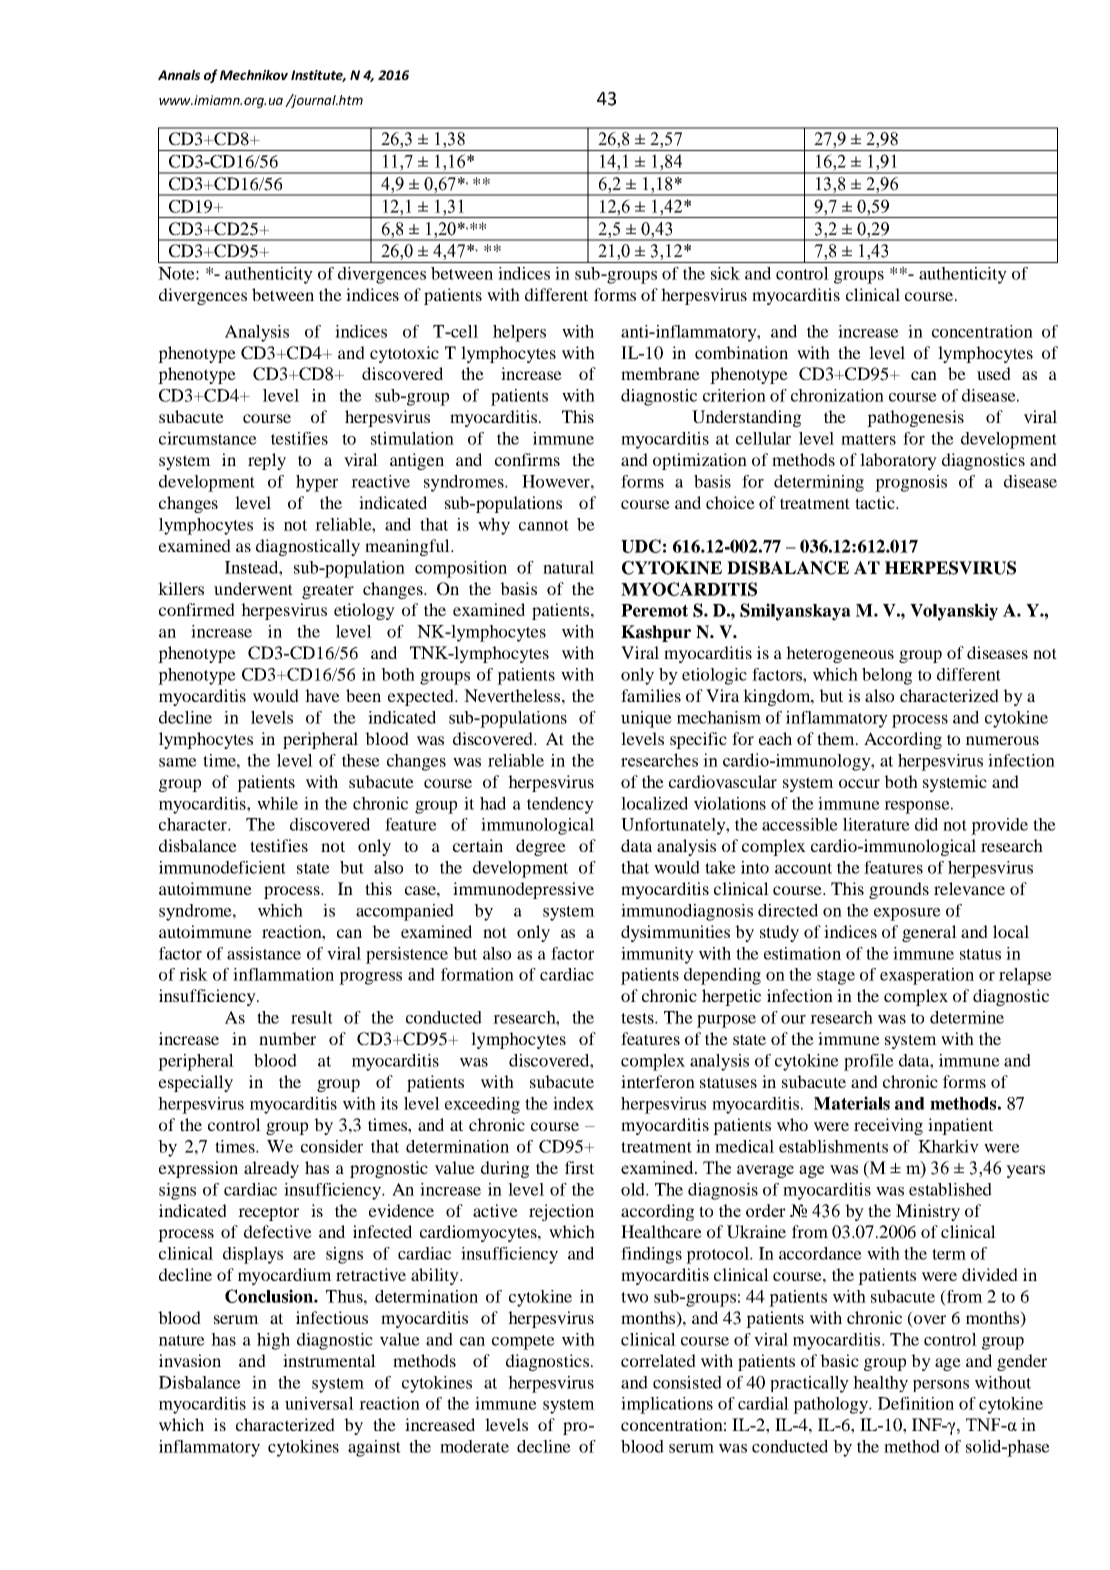  I want to click on used, so click(994, 373).
